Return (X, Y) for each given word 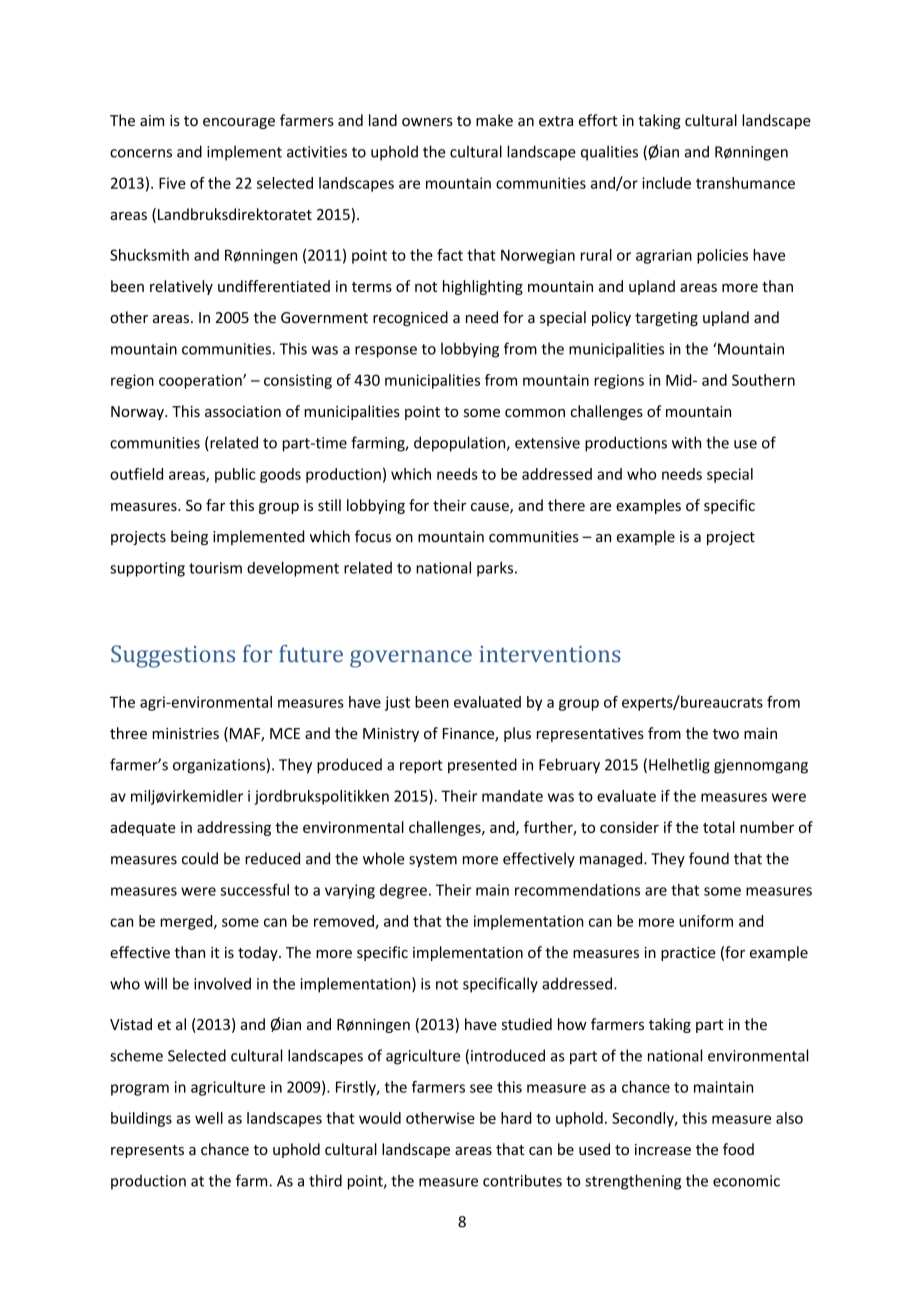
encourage (239, 123)
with (686, 442)
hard (516, 1118)
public (235, 475)
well (209, 1118)
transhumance (745, 183)
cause (491, 508)
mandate (512, 796)
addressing (234, 828)
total (719, 827)
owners (427, 122)
